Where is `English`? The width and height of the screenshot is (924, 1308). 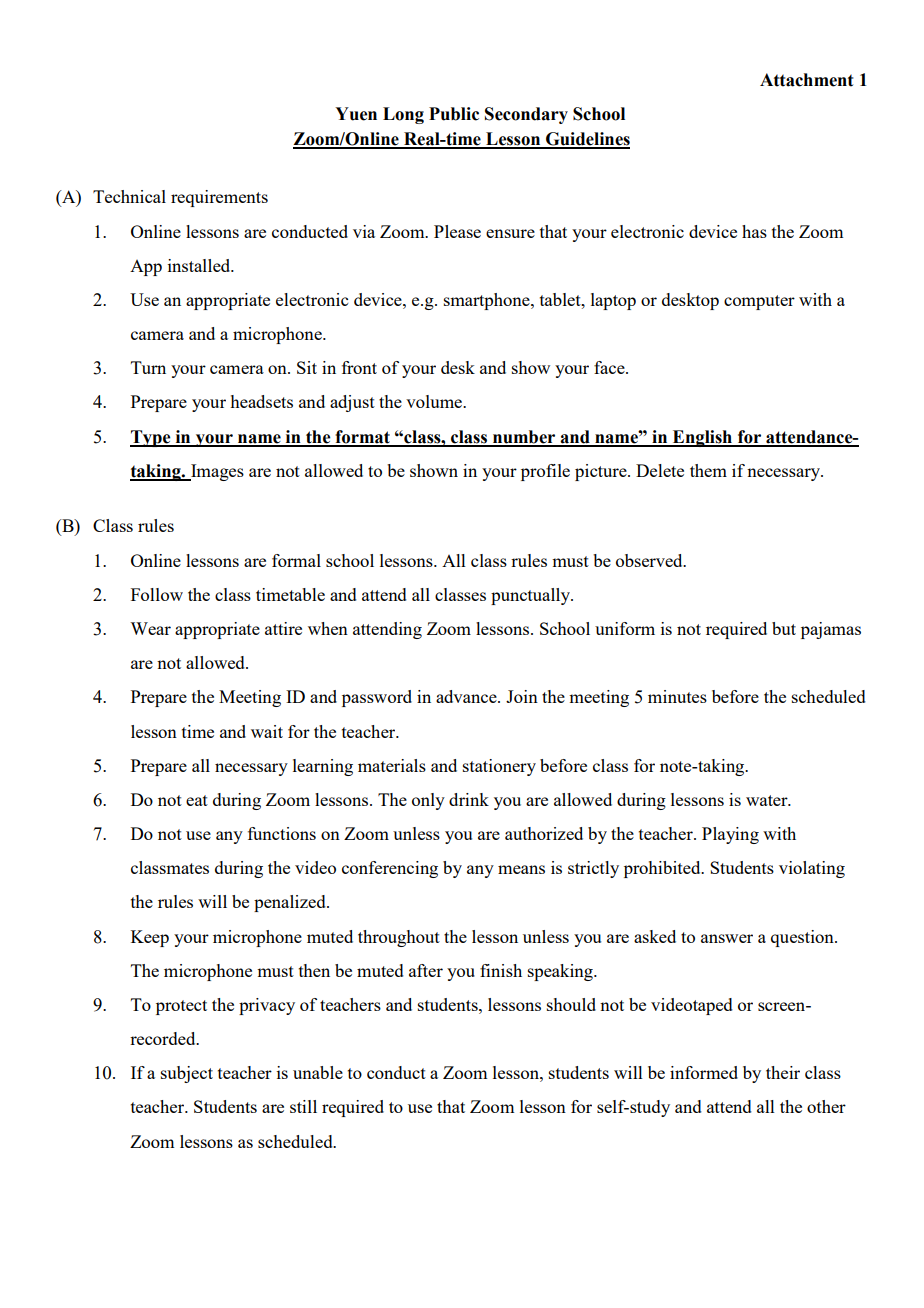 English is located at coordinates (702, 438).
